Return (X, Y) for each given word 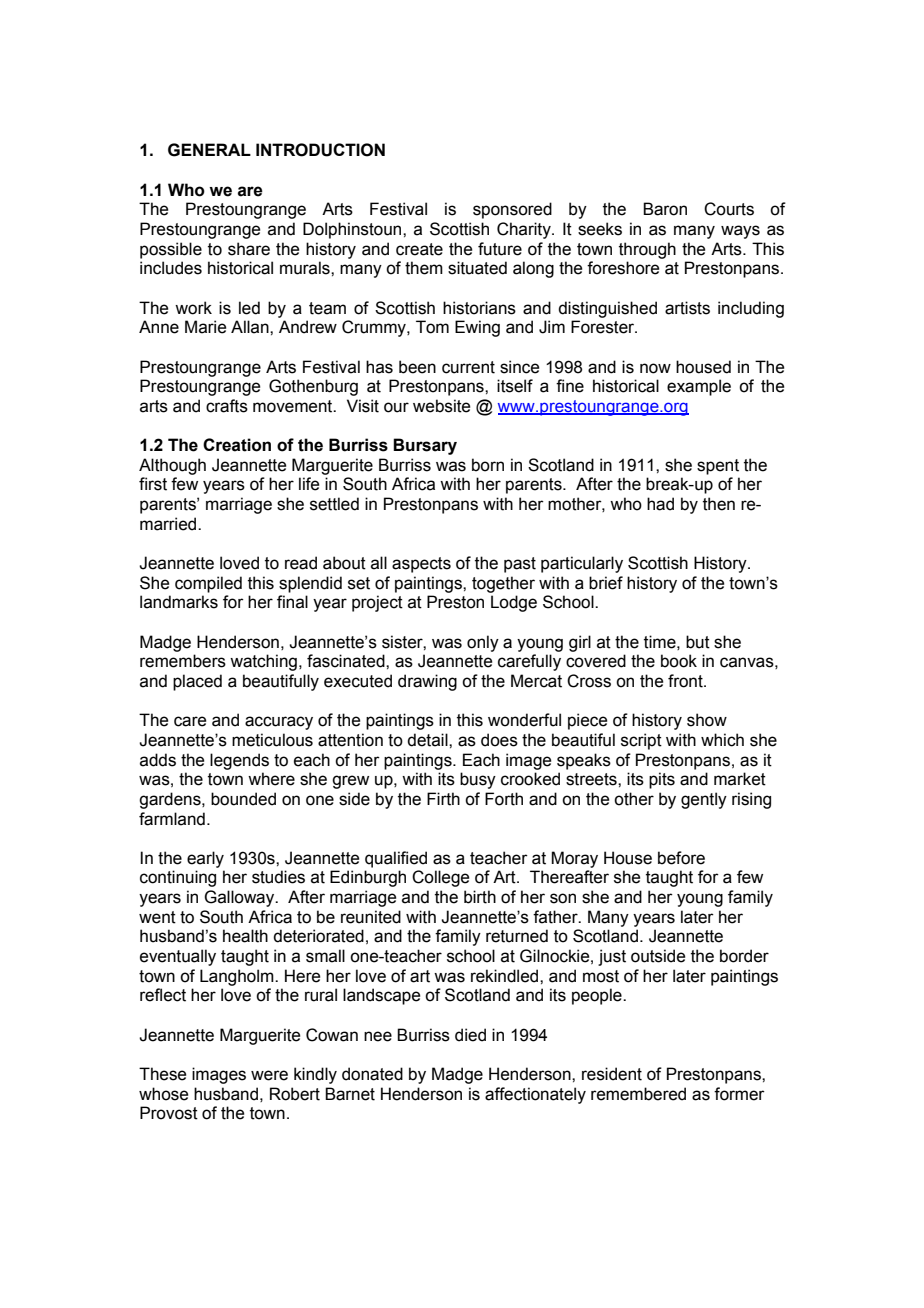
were (269, 1075)
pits (662, 780)
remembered (638, 1094)
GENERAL (209, 150)
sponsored (512, 210)
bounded (243, 799)
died (470, 1035)
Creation (237, 445)
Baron (665, 209)
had (660, 504)
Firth (443, 799)
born (488, 465)
